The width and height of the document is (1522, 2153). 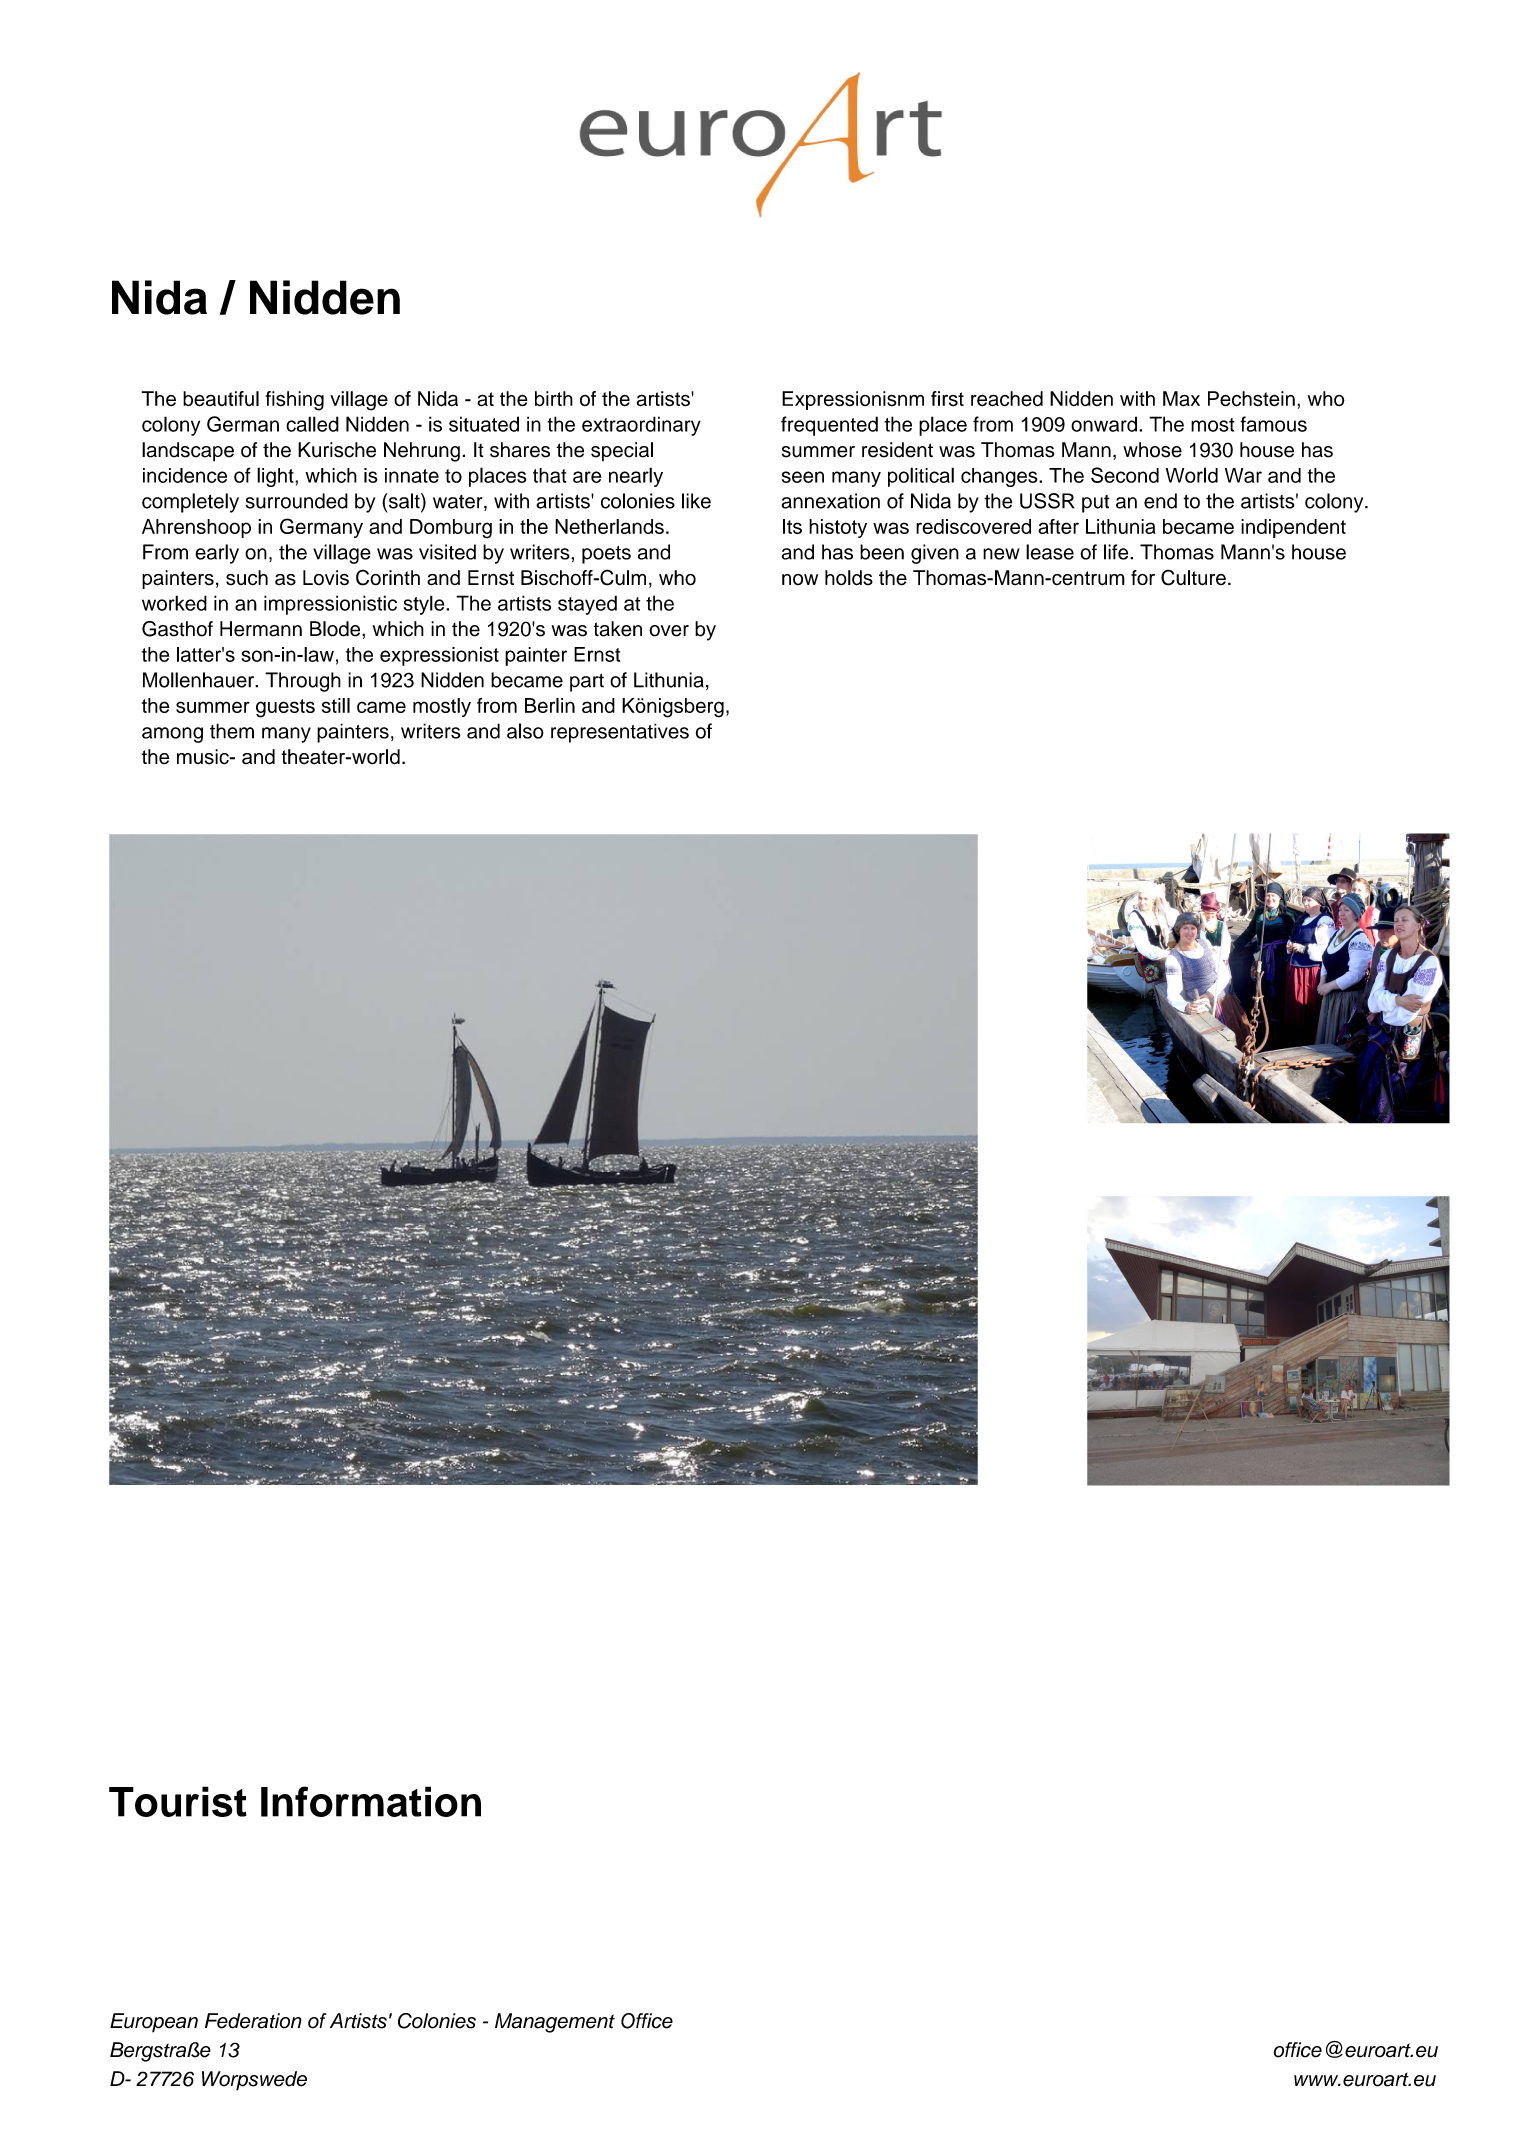 What do you see at coordinates (1193, 577) in the document?
I see `Culture` at bounding box center [1193, 577].
